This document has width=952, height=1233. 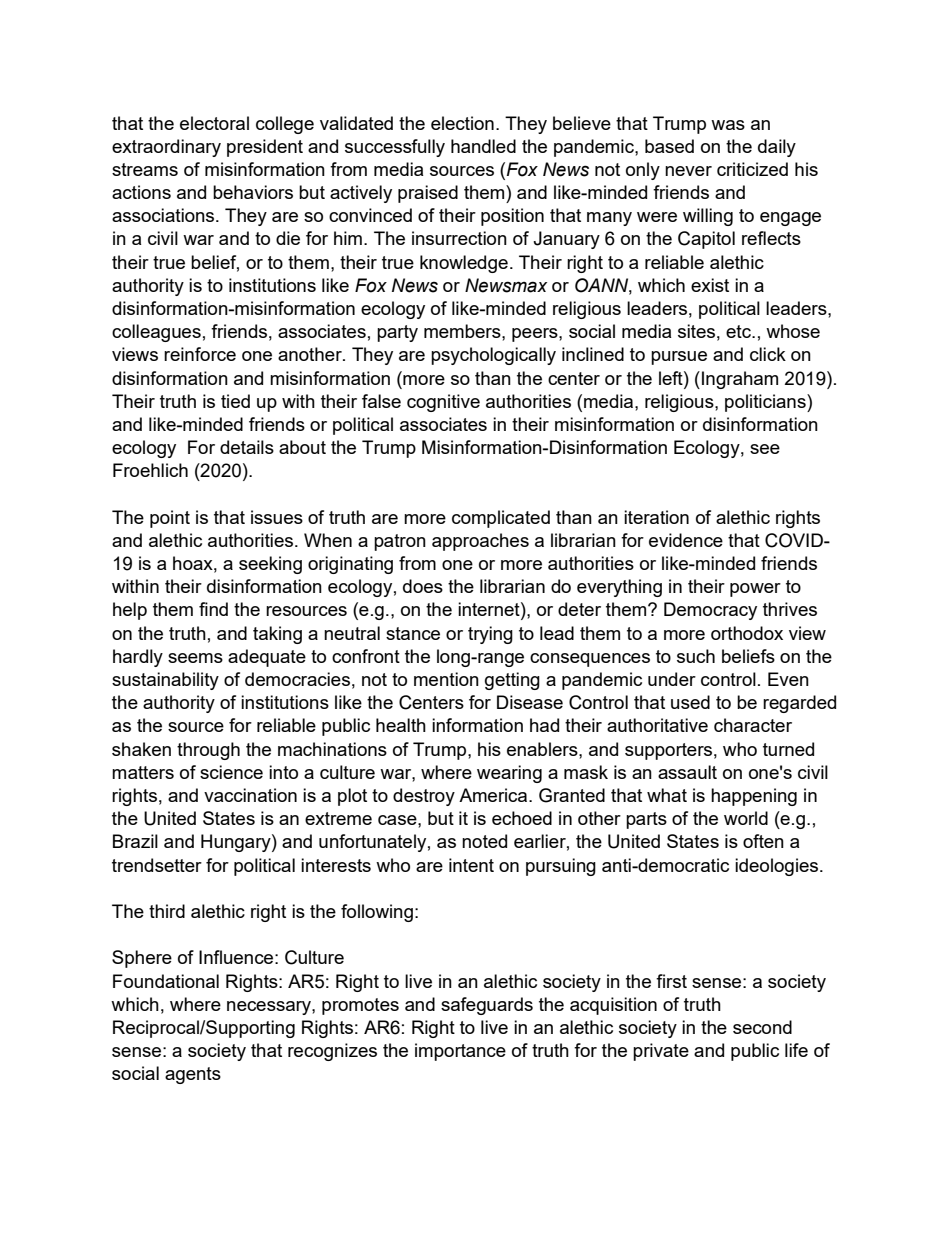 What do you see at coordinates (483, 146) in the document?
I see `handled` at bounding box center [483, 146].
